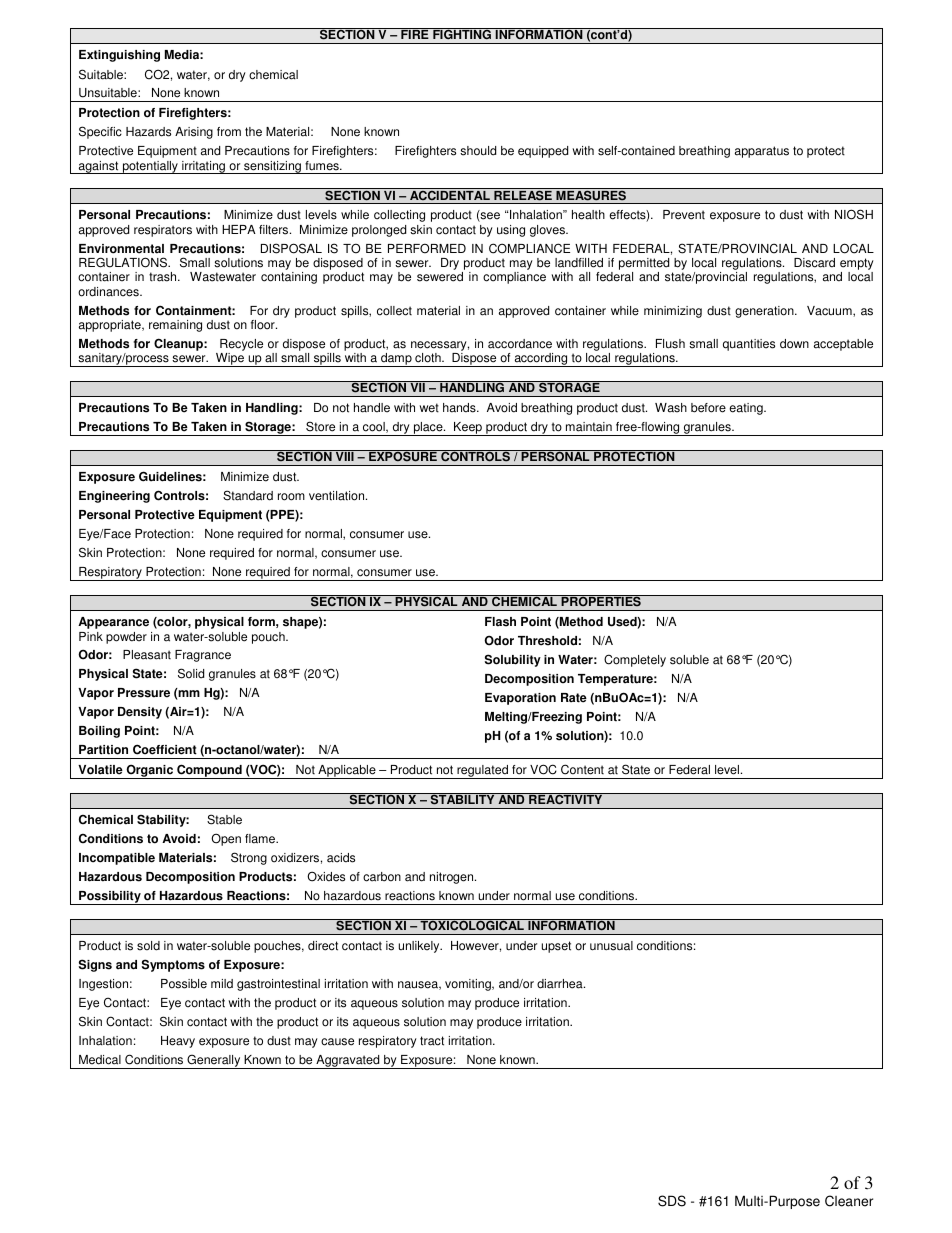 Image resolution: width=952 pixels, height=1233 pixels. I want to click on quantities, so click(749, 345).
